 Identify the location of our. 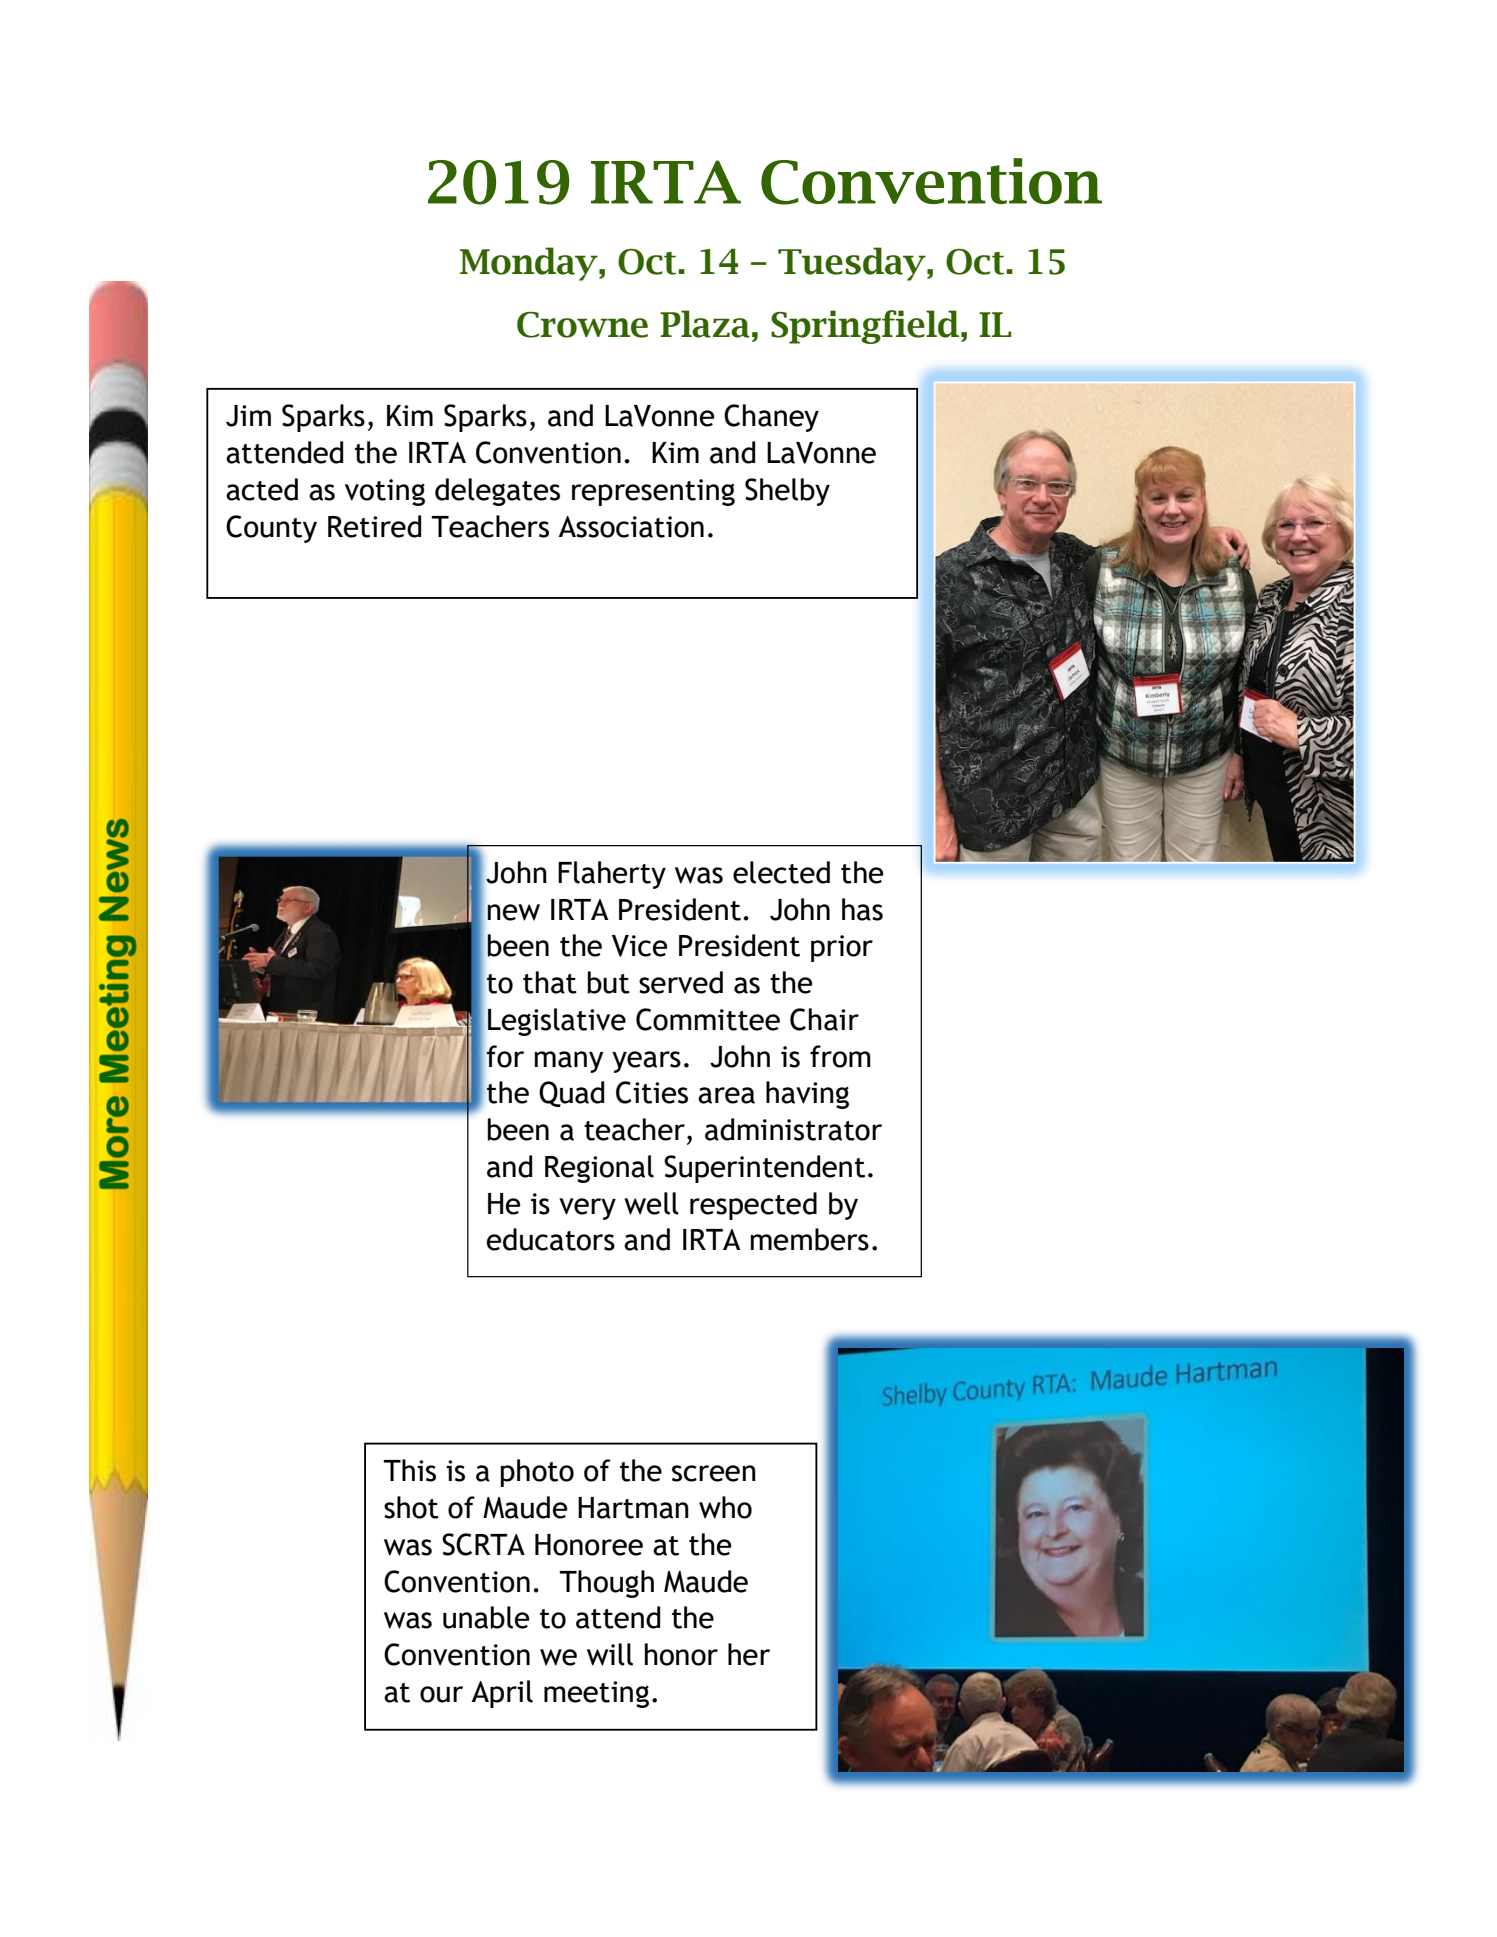
(441, 1694).
